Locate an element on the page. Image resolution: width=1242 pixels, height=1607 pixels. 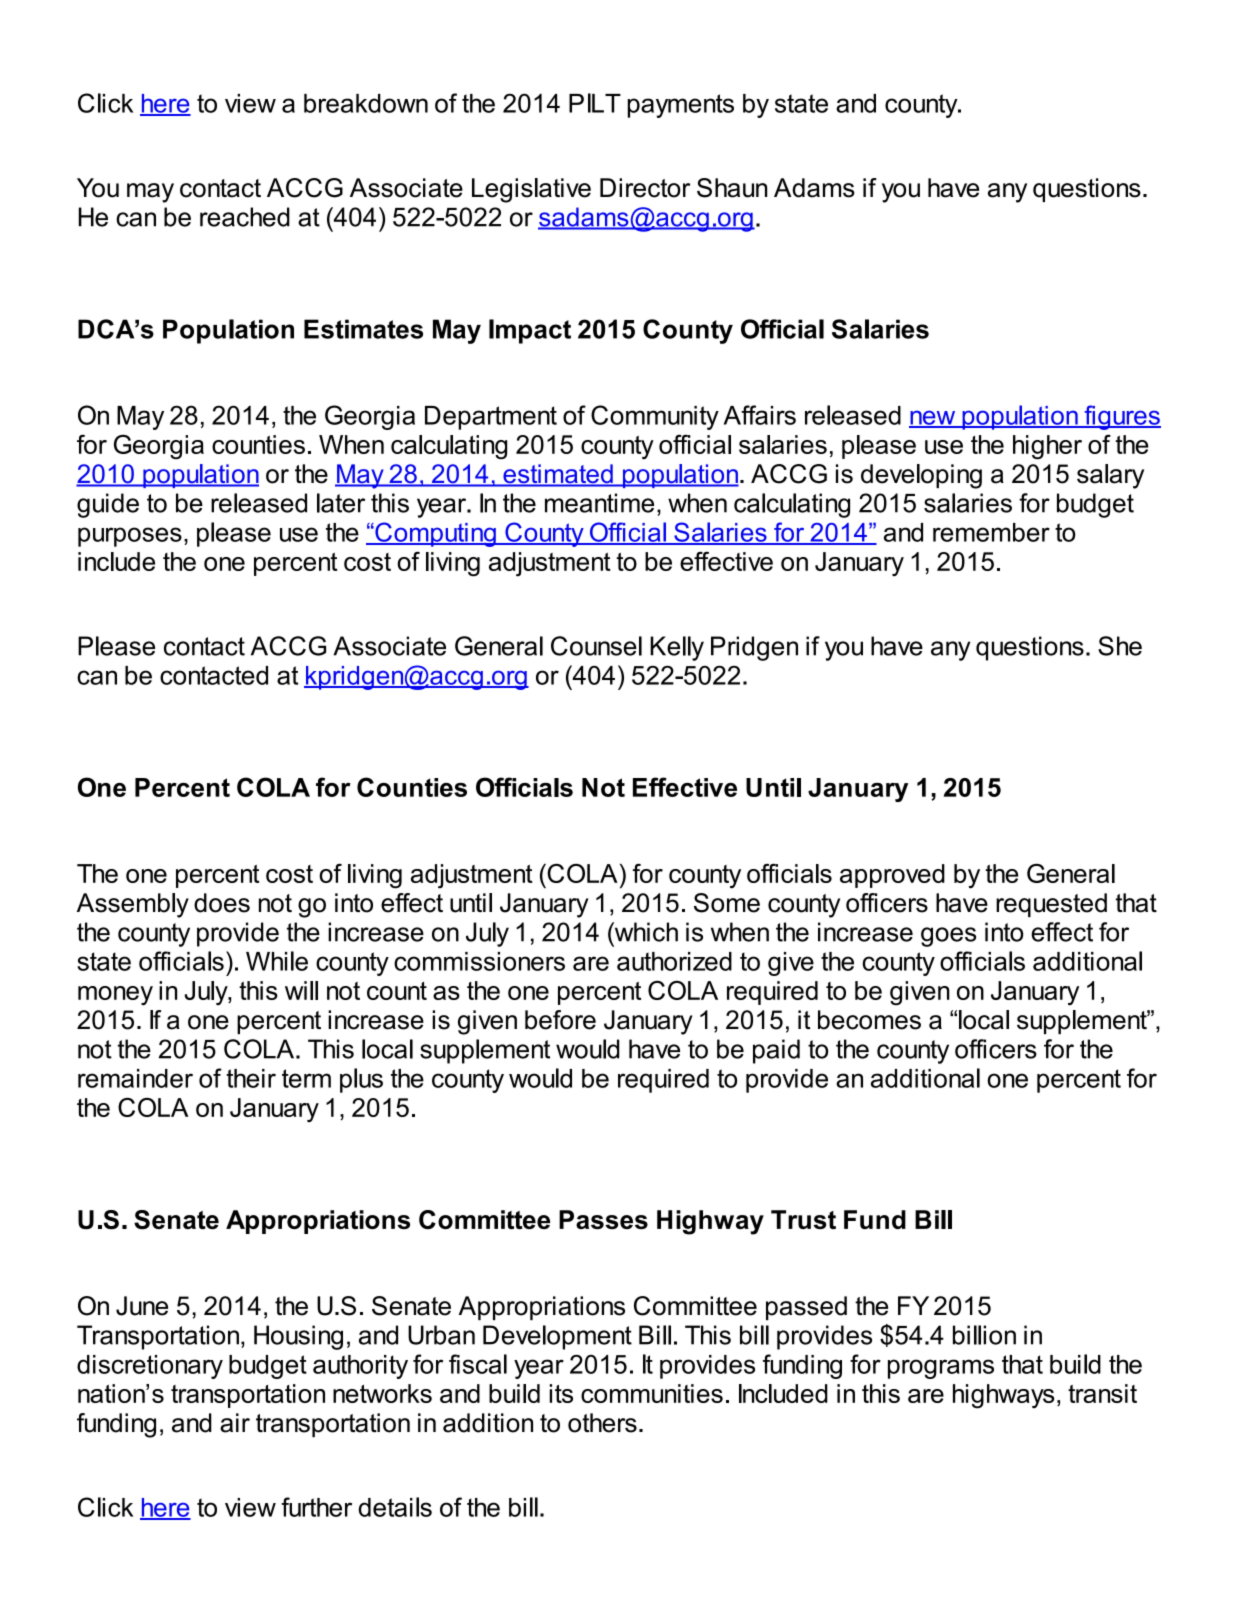
Director is located at coordinates (645, 188).
